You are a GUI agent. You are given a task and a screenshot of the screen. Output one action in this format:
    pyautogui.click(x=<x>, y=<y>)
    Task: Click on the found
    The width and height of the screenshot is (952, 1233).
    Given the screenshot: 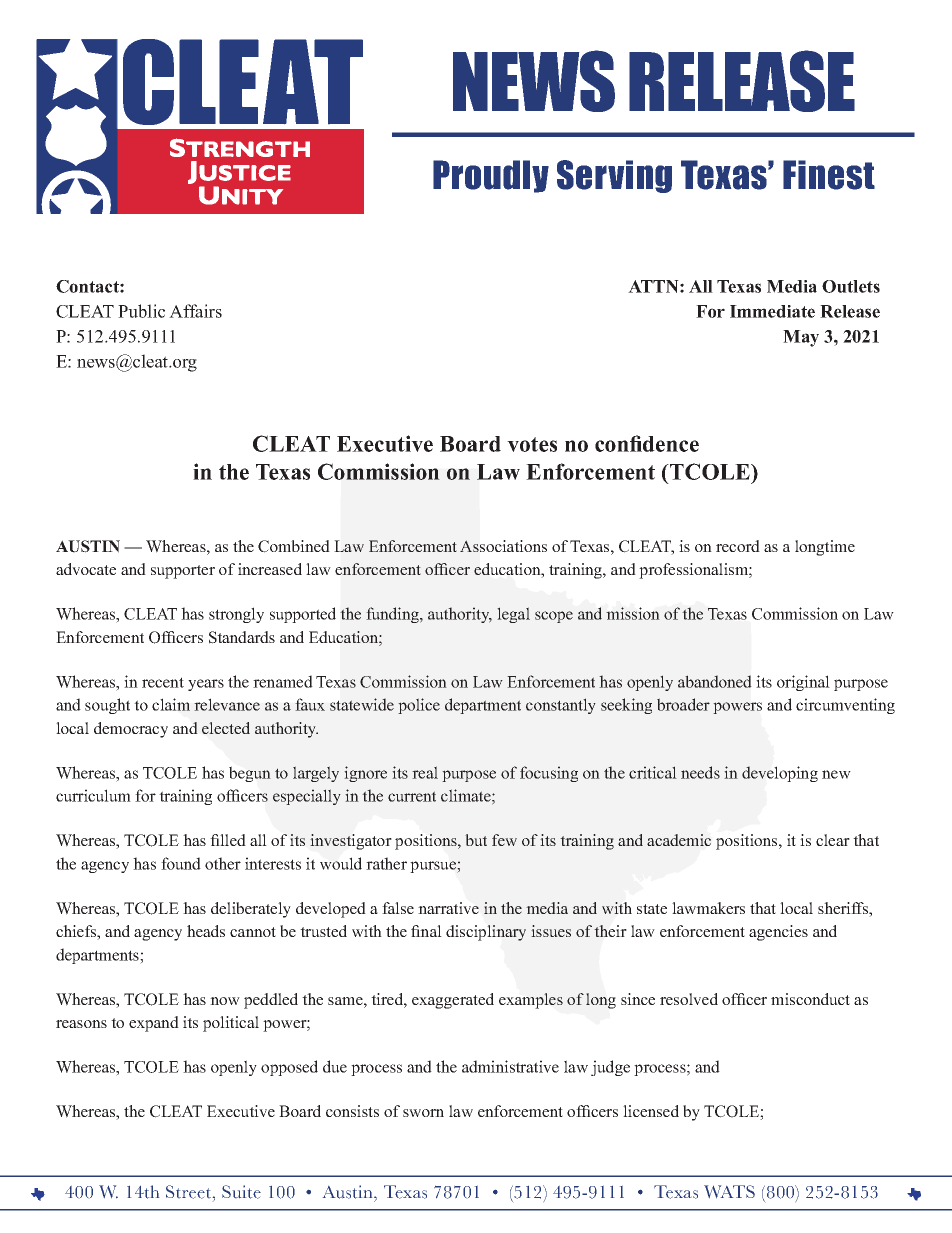 What is the action you would take?
    pyautogui.click(x=181, y=863)
